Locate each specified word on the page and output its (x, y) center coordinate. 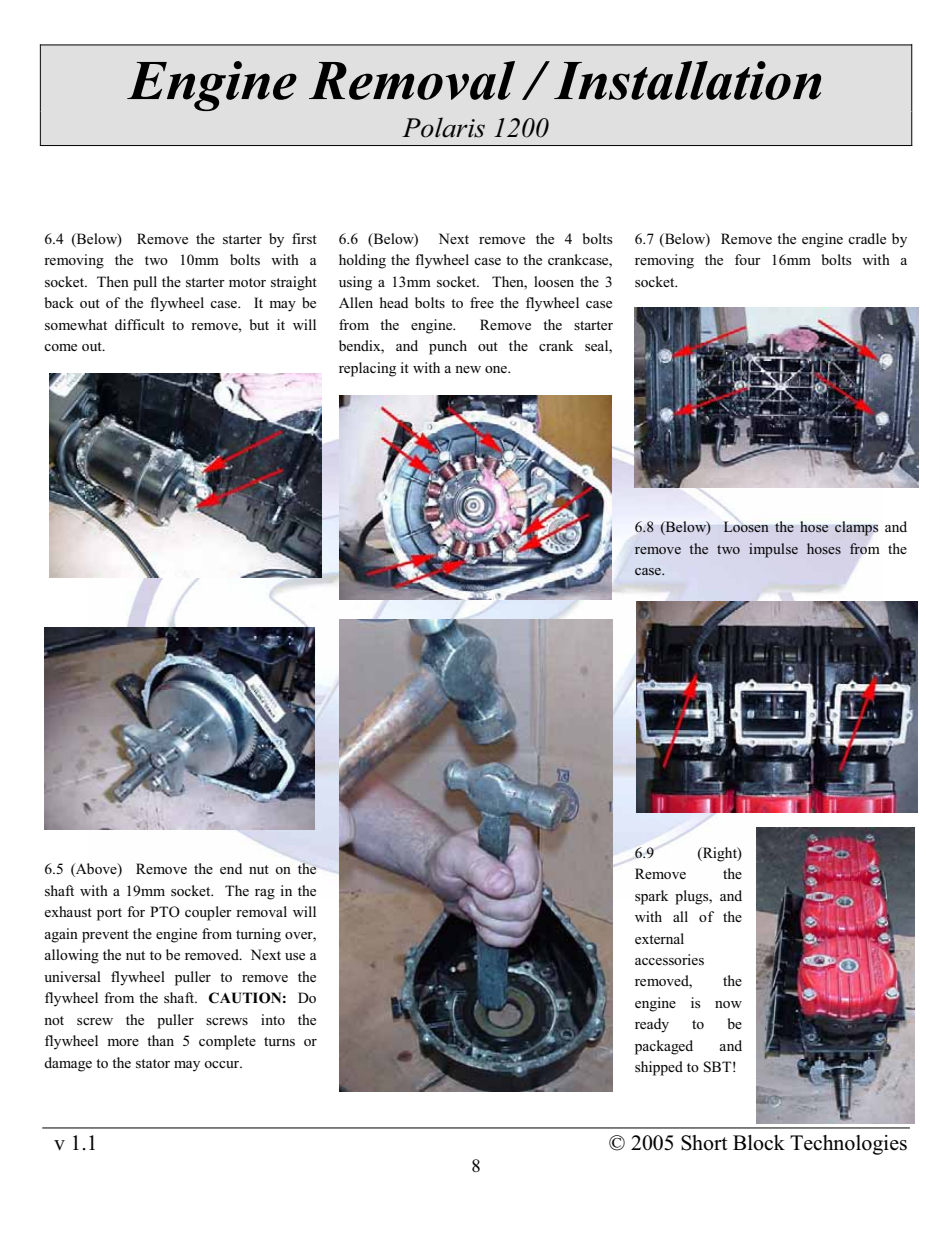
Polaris (443, 127)
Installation (687, 80)
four (748, 259)
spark (651, 897)
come (60, 347)
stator (153, 1063)
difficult (140, 324)
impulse (773, 550)
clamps (857, 528)
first (304, 238)
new (468, 369)
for (136, 911)
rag (265, 894)
